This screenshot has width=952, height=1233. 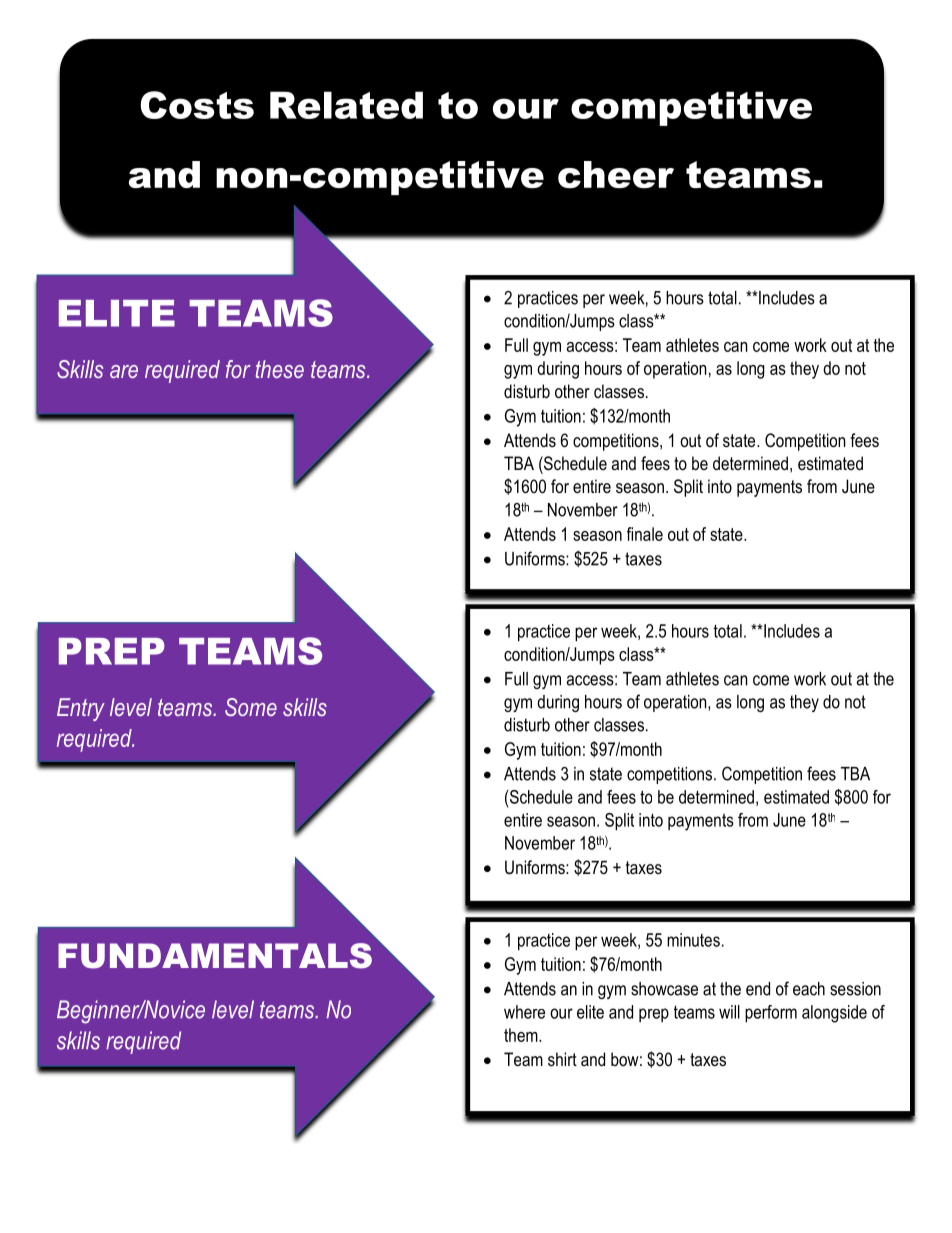 I want to click on Costs, so click(x=197, y=105).
